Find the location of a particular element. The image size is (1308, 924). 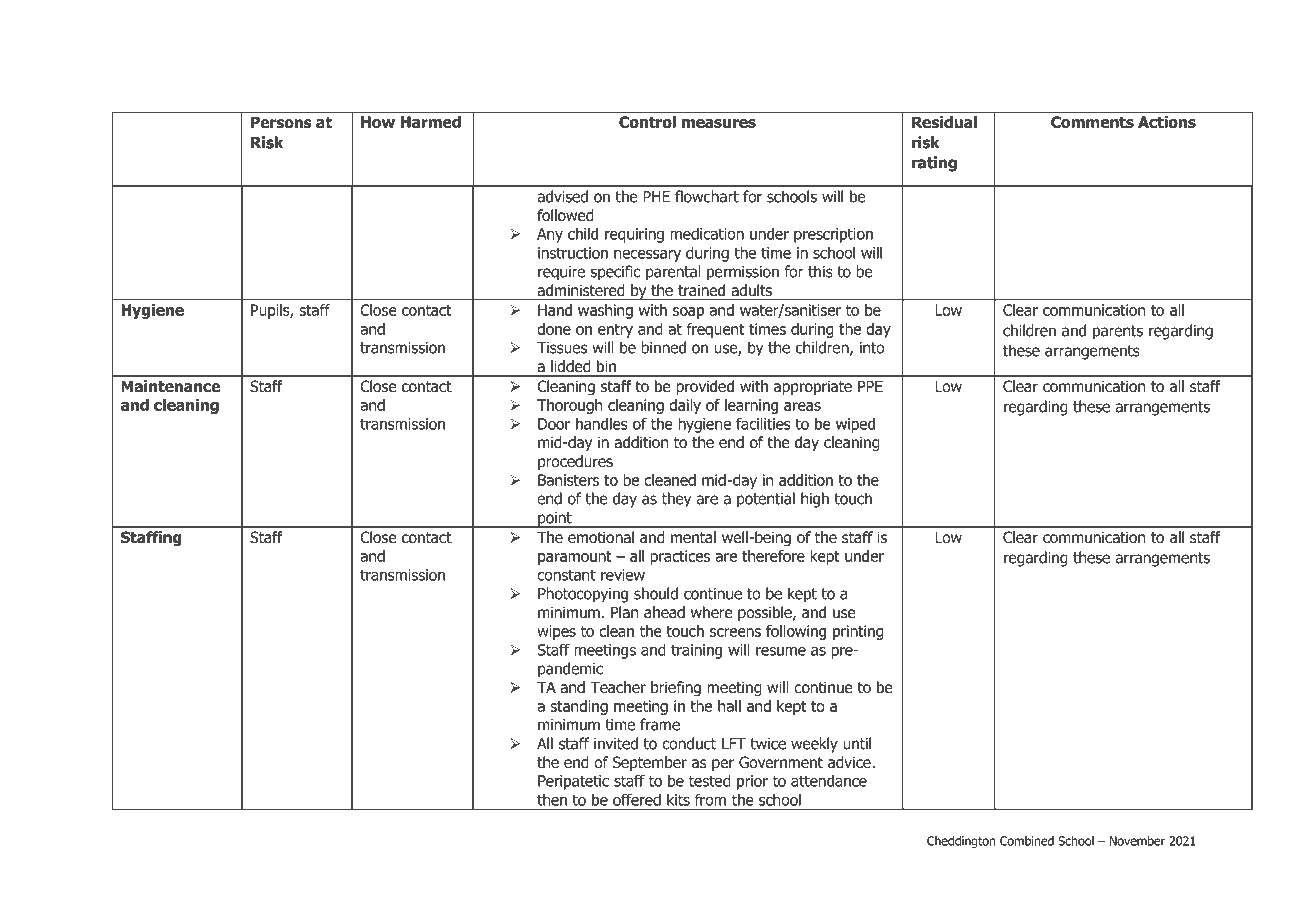

printing is located at coordinates (858, 632).
